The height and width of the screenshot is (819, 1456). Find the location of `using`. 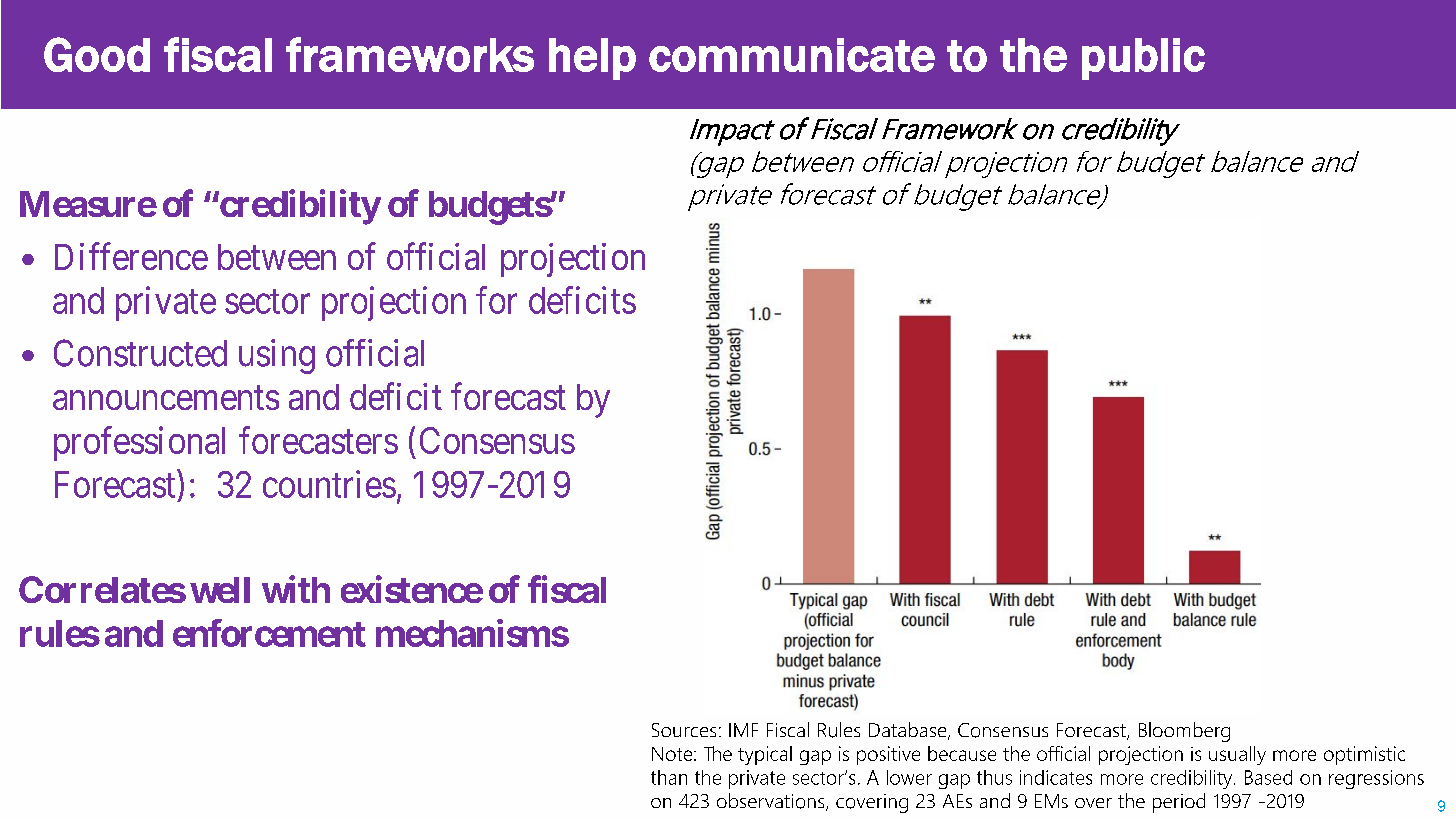

using is located at coordinates (277, 356).
